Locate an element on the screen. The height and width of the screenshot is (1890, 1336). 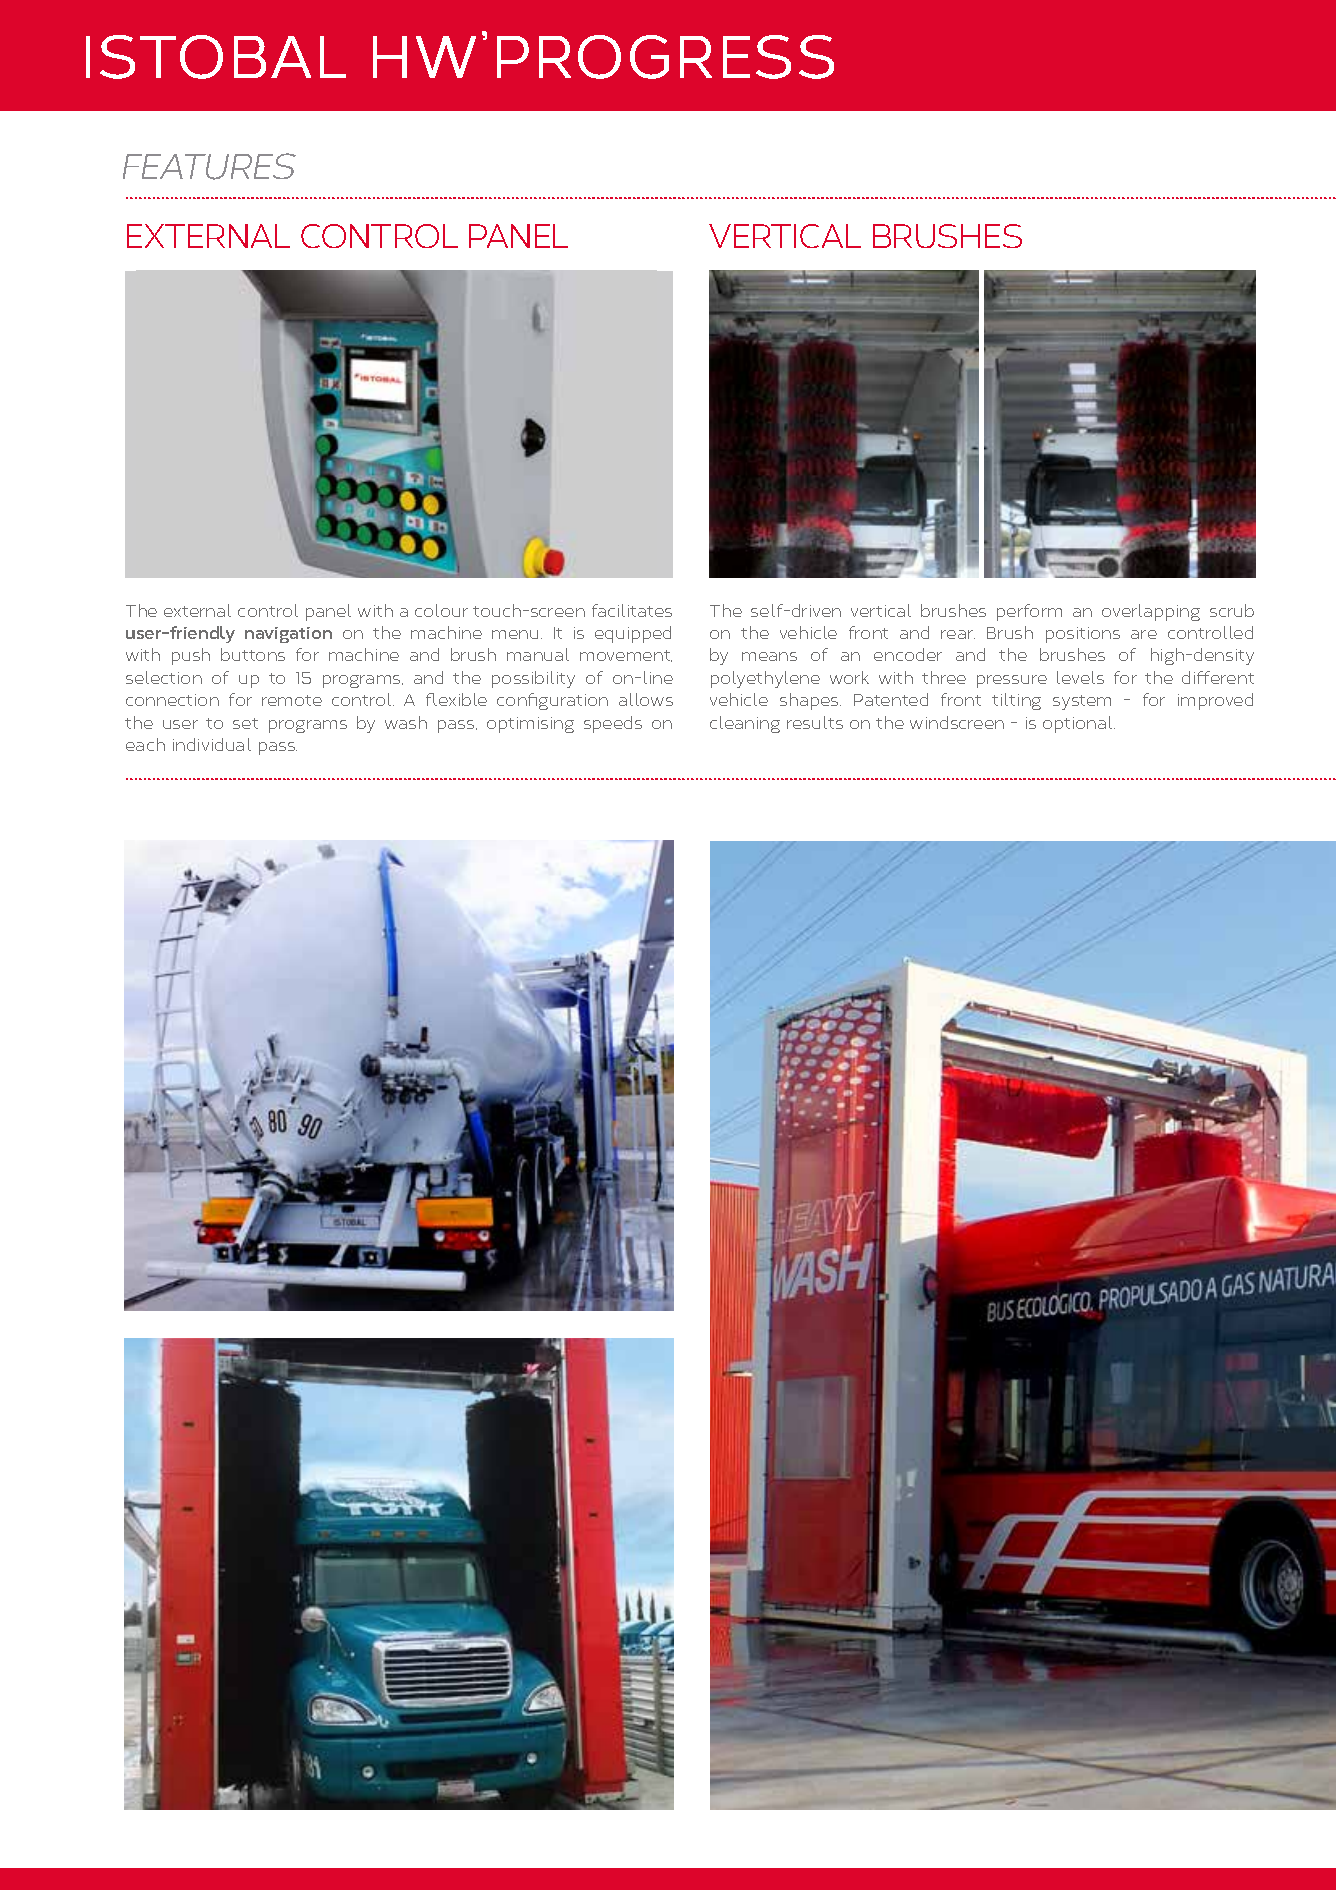
optional is located at coordinates (1079, 724).
